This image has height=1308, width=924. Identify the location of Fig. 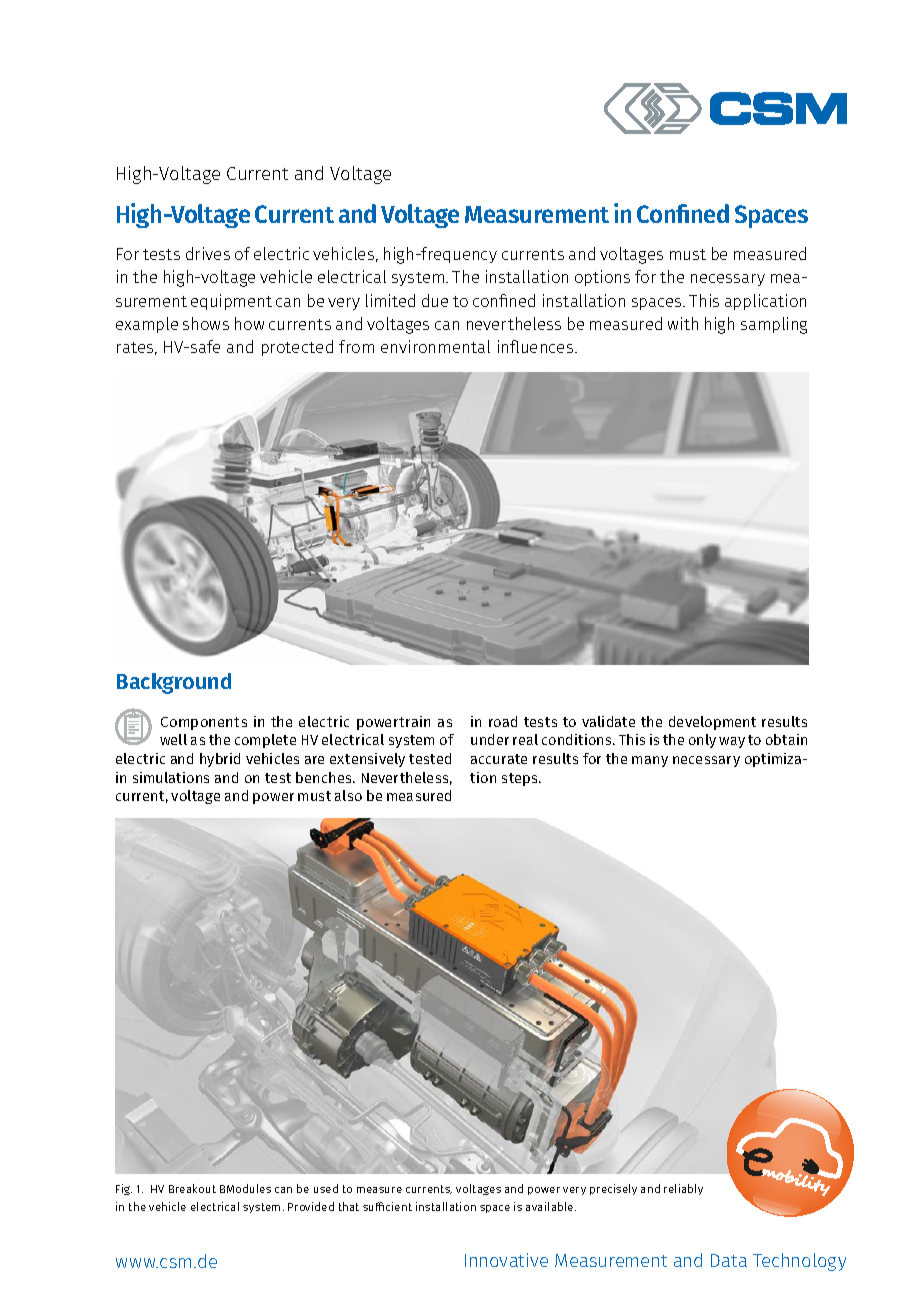
(124, 1189).
